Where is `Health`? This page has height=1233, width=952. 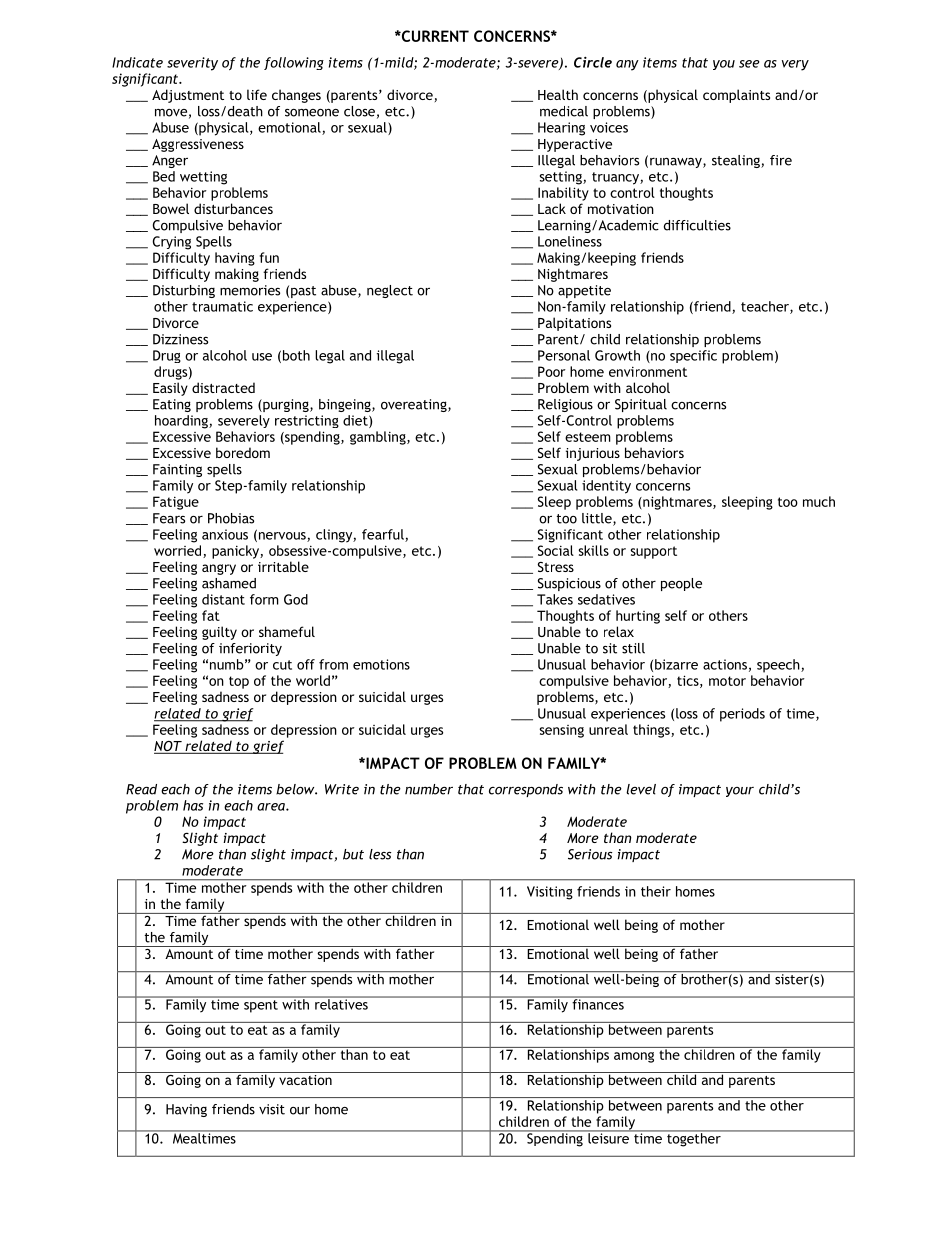
Health is located at coordinates (558, 94).
